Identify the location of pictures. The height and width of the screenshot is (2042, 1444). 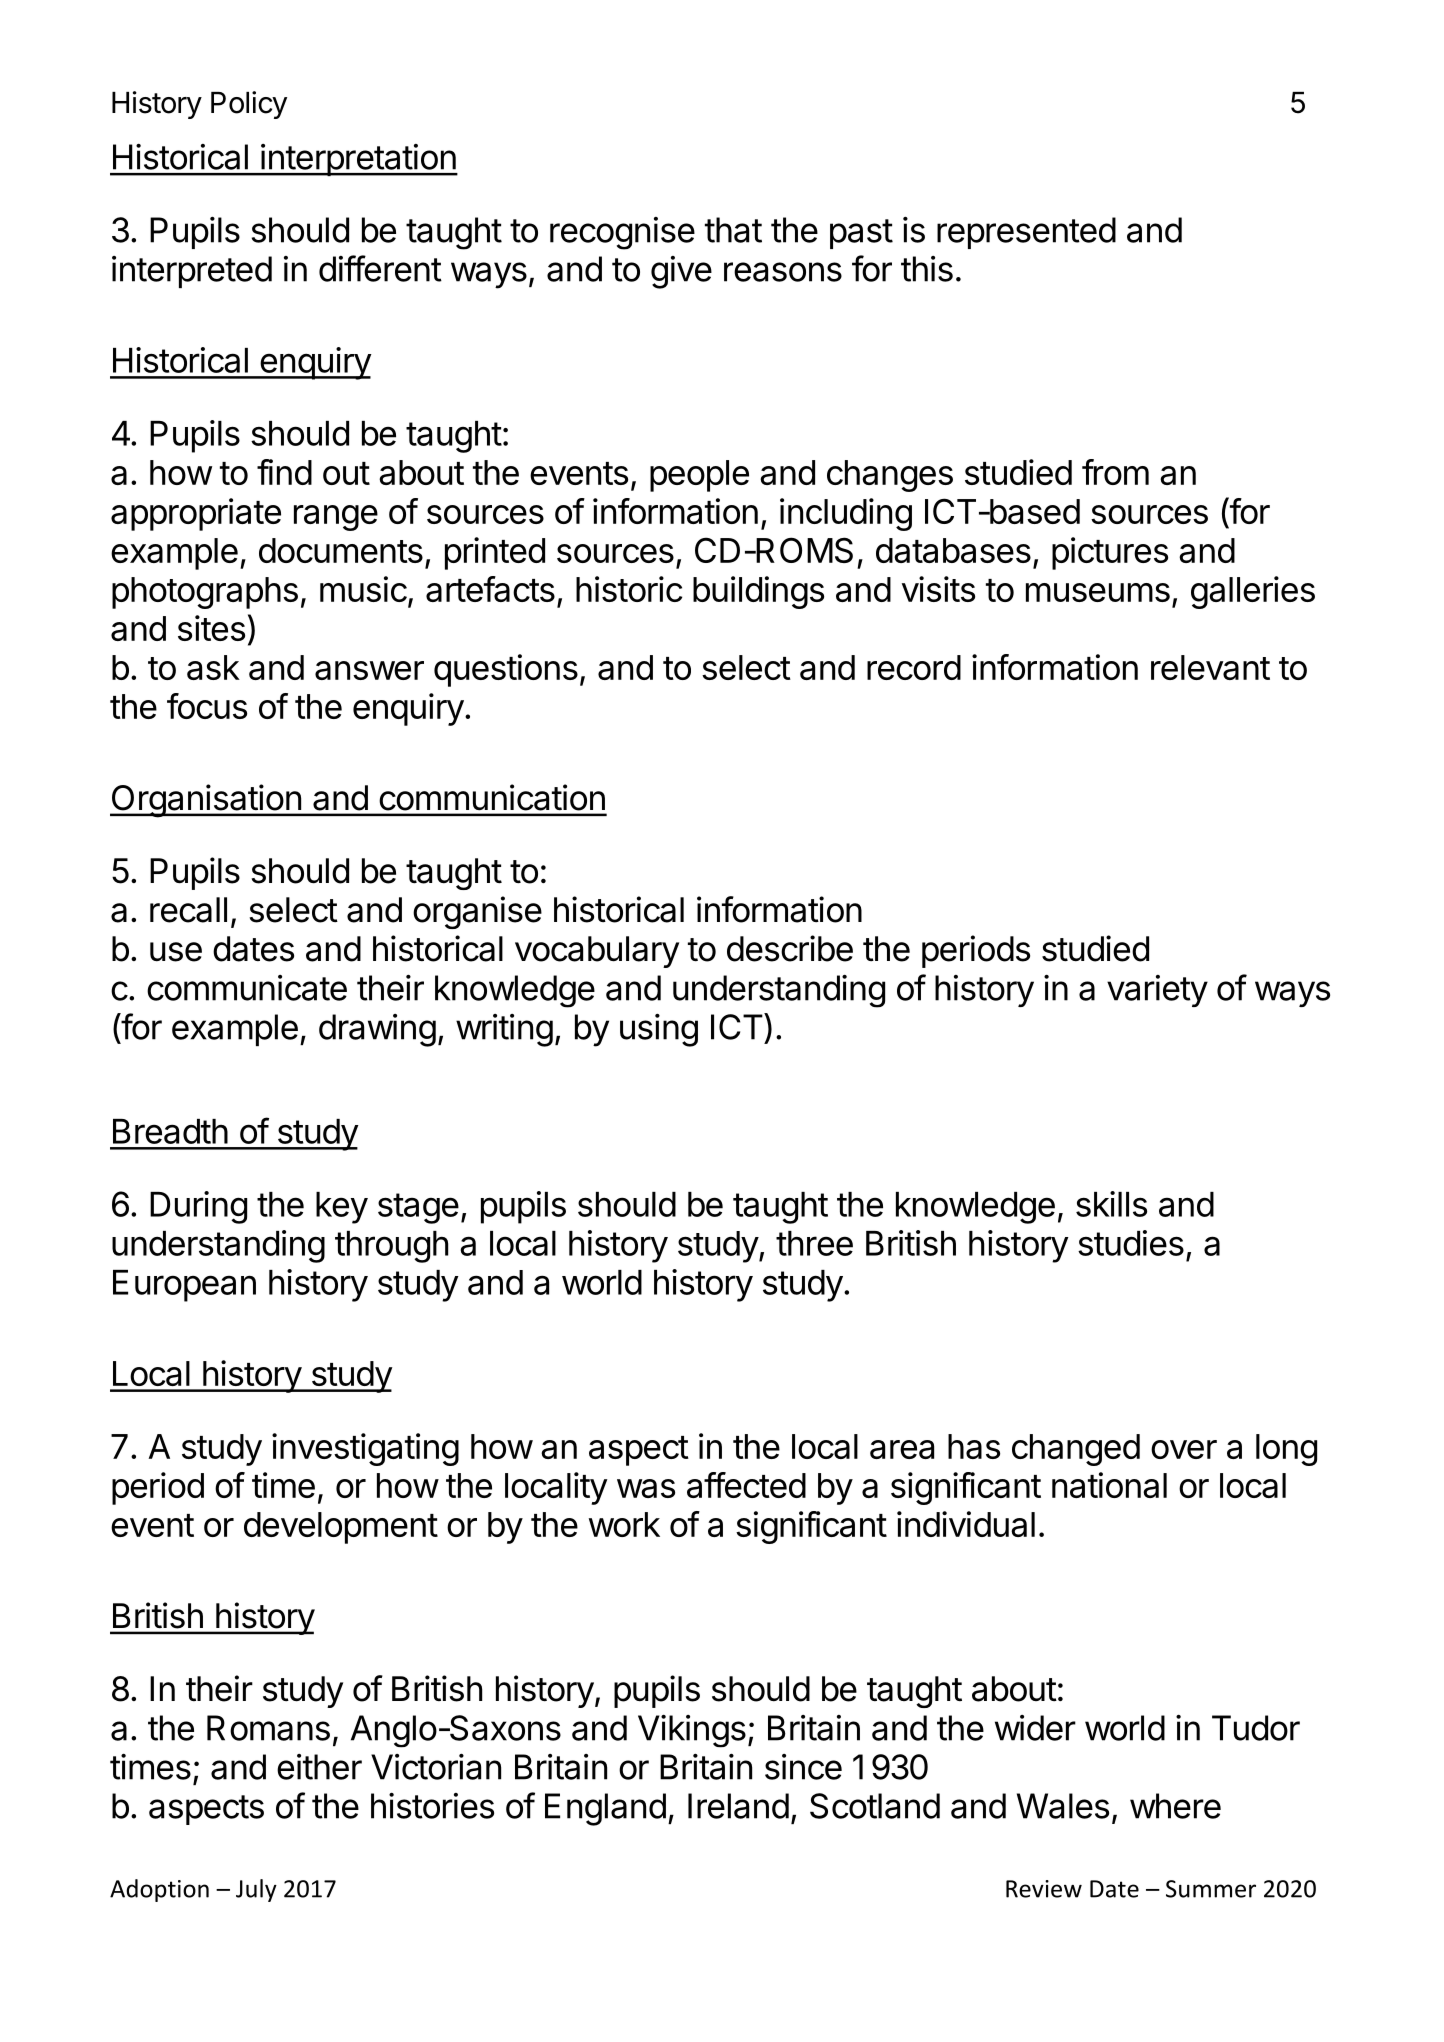
(1110, 553).
